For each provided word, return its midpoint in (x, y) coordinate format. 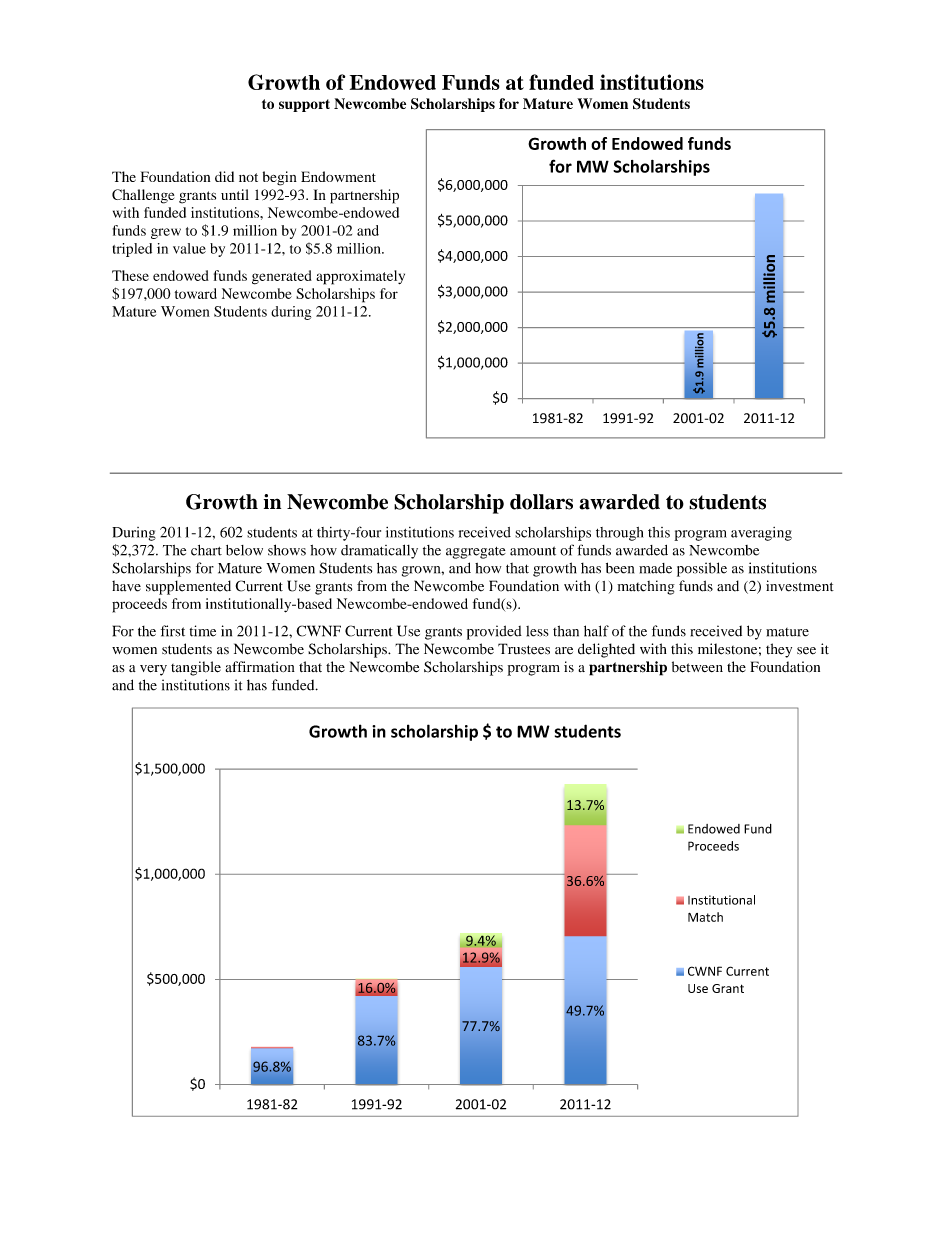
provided (494, 632)
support (304, 105)
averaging (761, 534)
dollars (541, 502)
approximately (360, 277)
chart (206, 550)
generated (282, 277)
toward (196, 293)
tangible (196, 668)
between (697, 667)
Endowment (338, 176)
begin (280, 178)
